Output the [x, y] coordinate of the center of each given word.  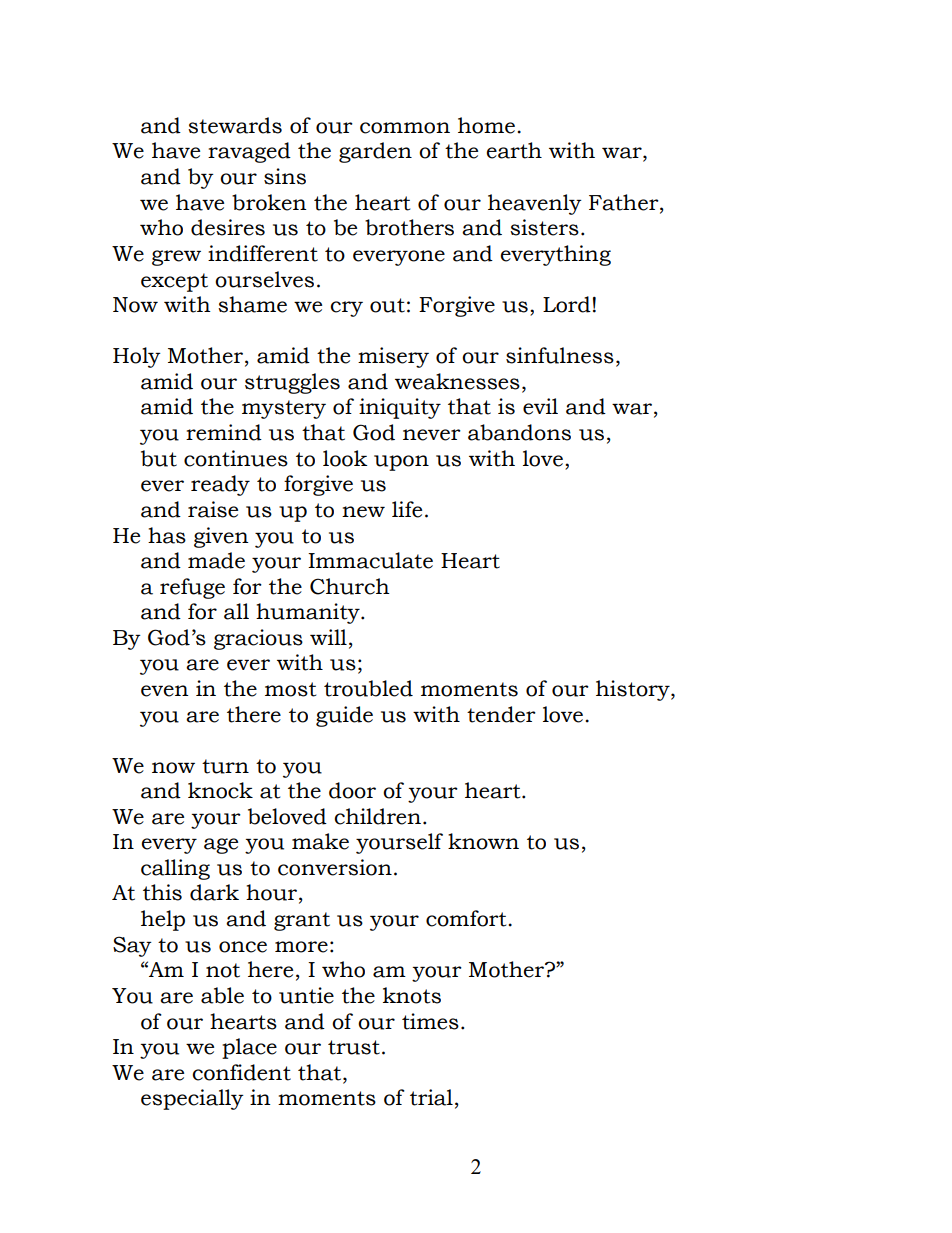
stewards [235, 125]
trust [354, 1047]
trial [431, 1097]
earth [514, 150]
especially [192, 1099]
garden [375, 152]
